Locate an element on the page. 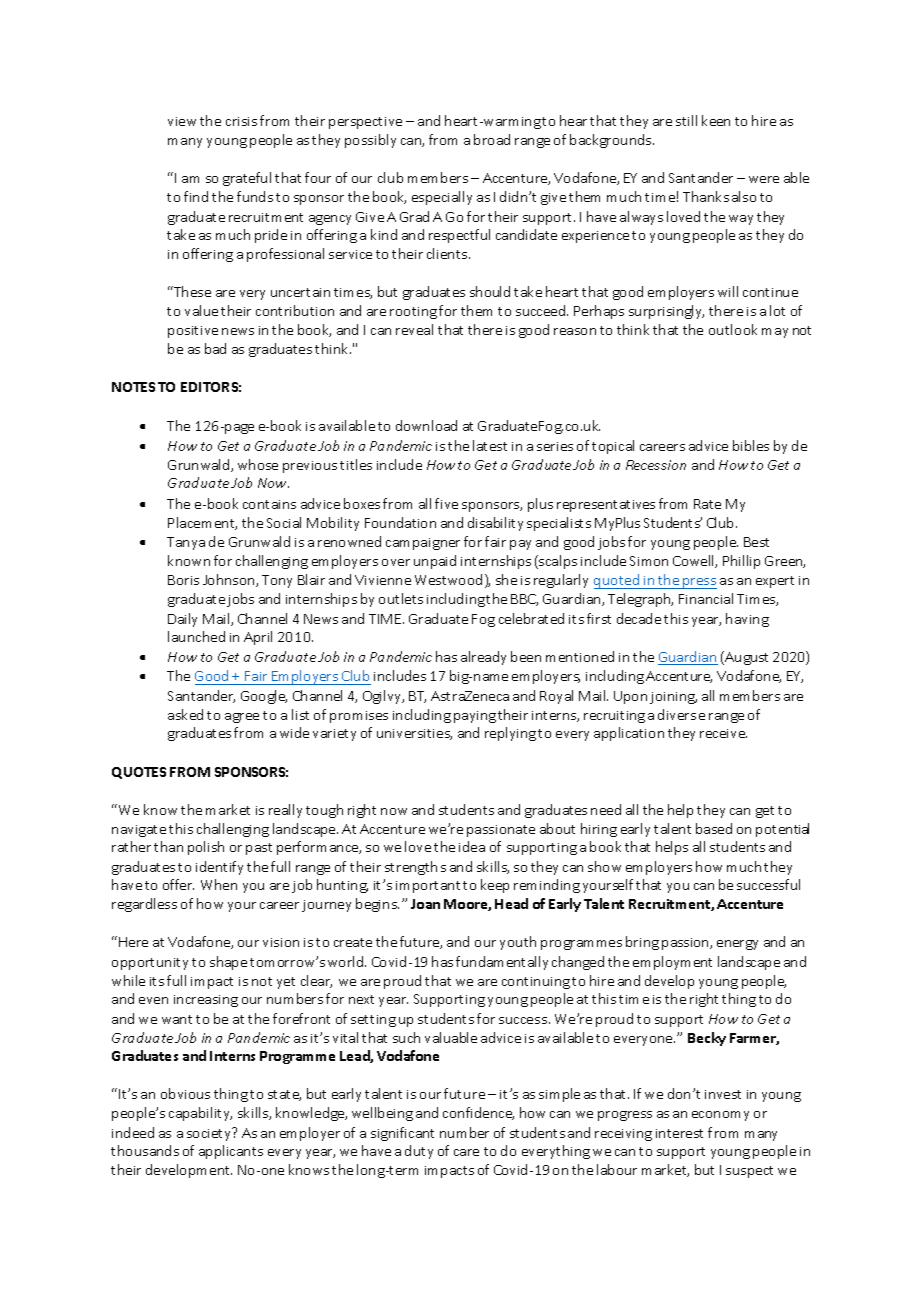 This document has height=1308, width=924. broad is located at coordinates (492, 139).
